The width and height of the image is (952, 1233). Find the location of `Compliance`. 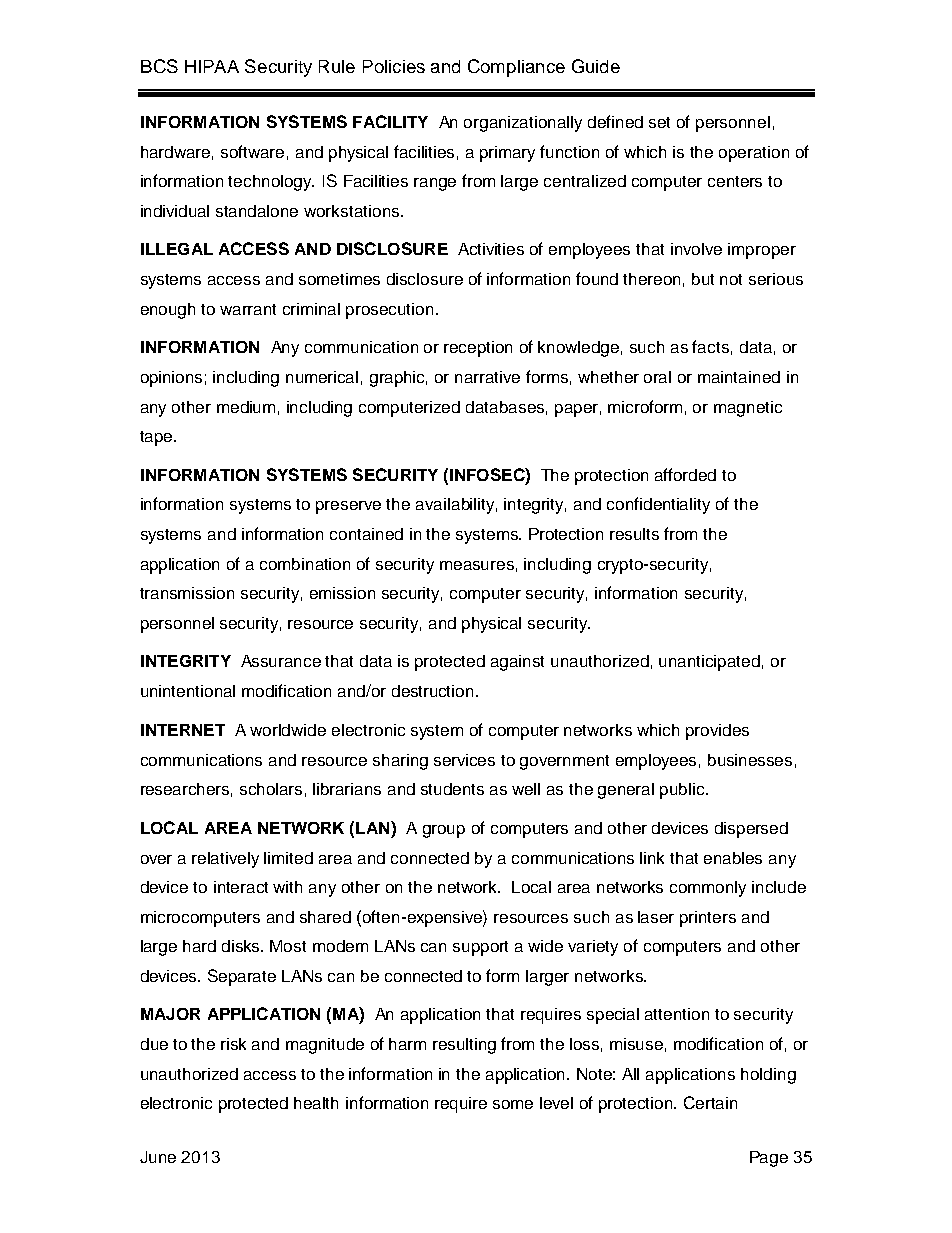

Compliance is located at coordinates (516, 68).
